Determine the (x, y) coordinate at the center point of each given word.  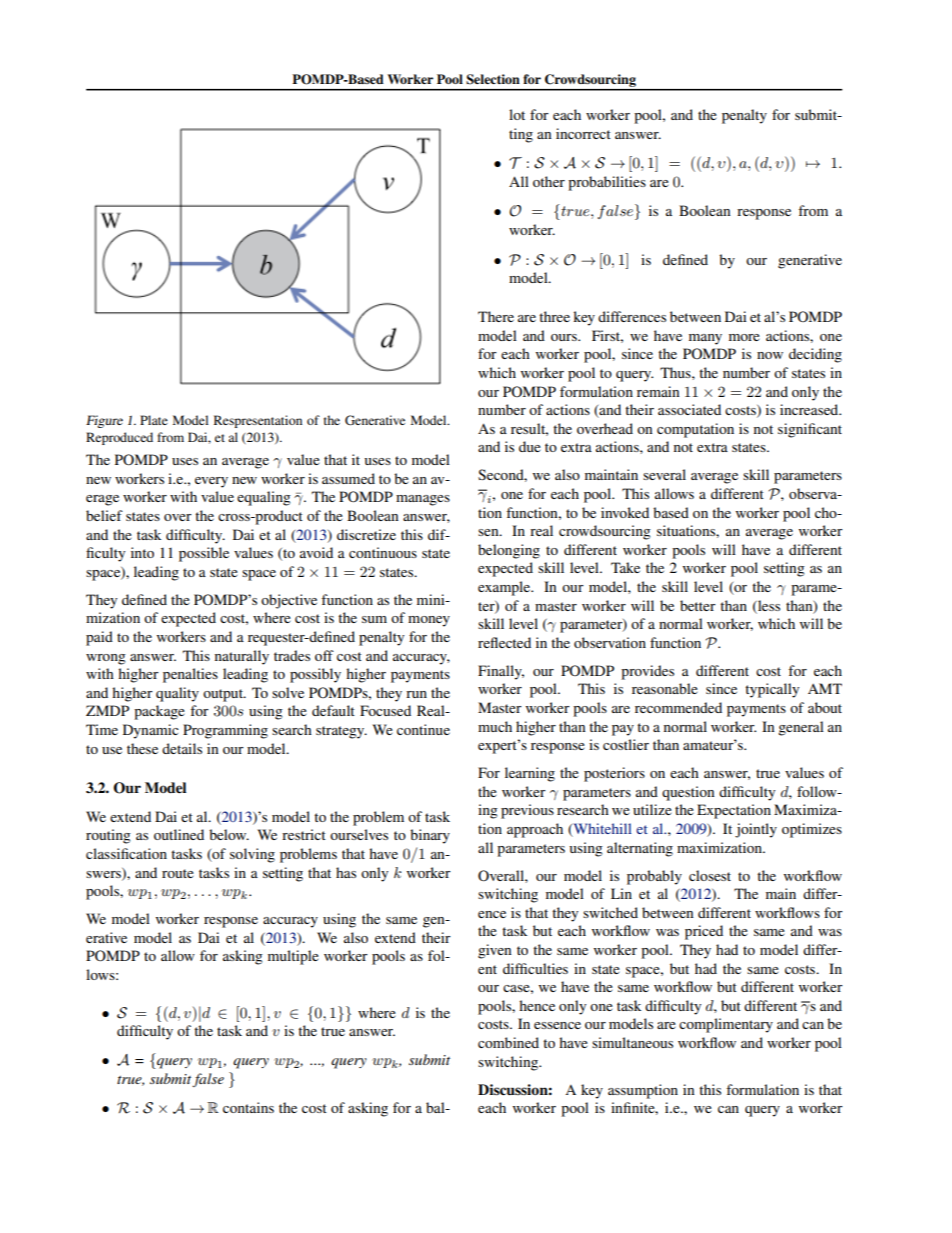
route (178, 873)
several (664, 474)
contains (248, 1107)
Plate (154, 420)
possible (204, 554)
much (495, 726)
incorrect (583, 133)
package (159, 712)
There (496, 316)
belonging (509, 551)
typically (772, 690)
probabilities (607, 183)
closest (710, 875)
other (549, 181)
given (495, 951)
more (744, 337)
